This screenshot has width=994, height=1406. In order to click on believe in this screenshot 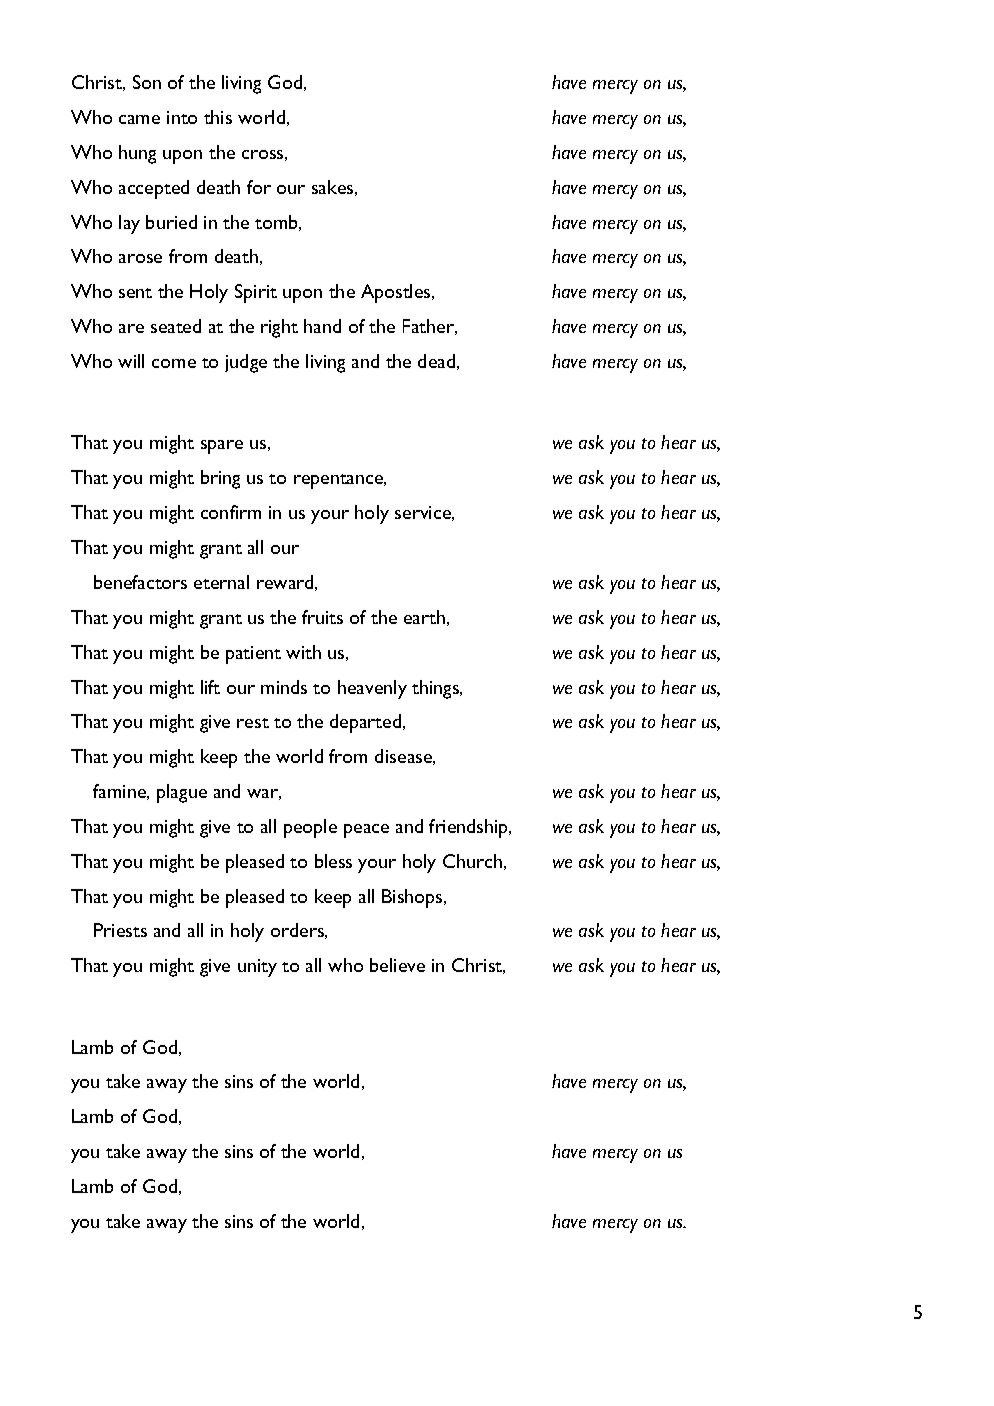, I will do `click(397, 965)`.
